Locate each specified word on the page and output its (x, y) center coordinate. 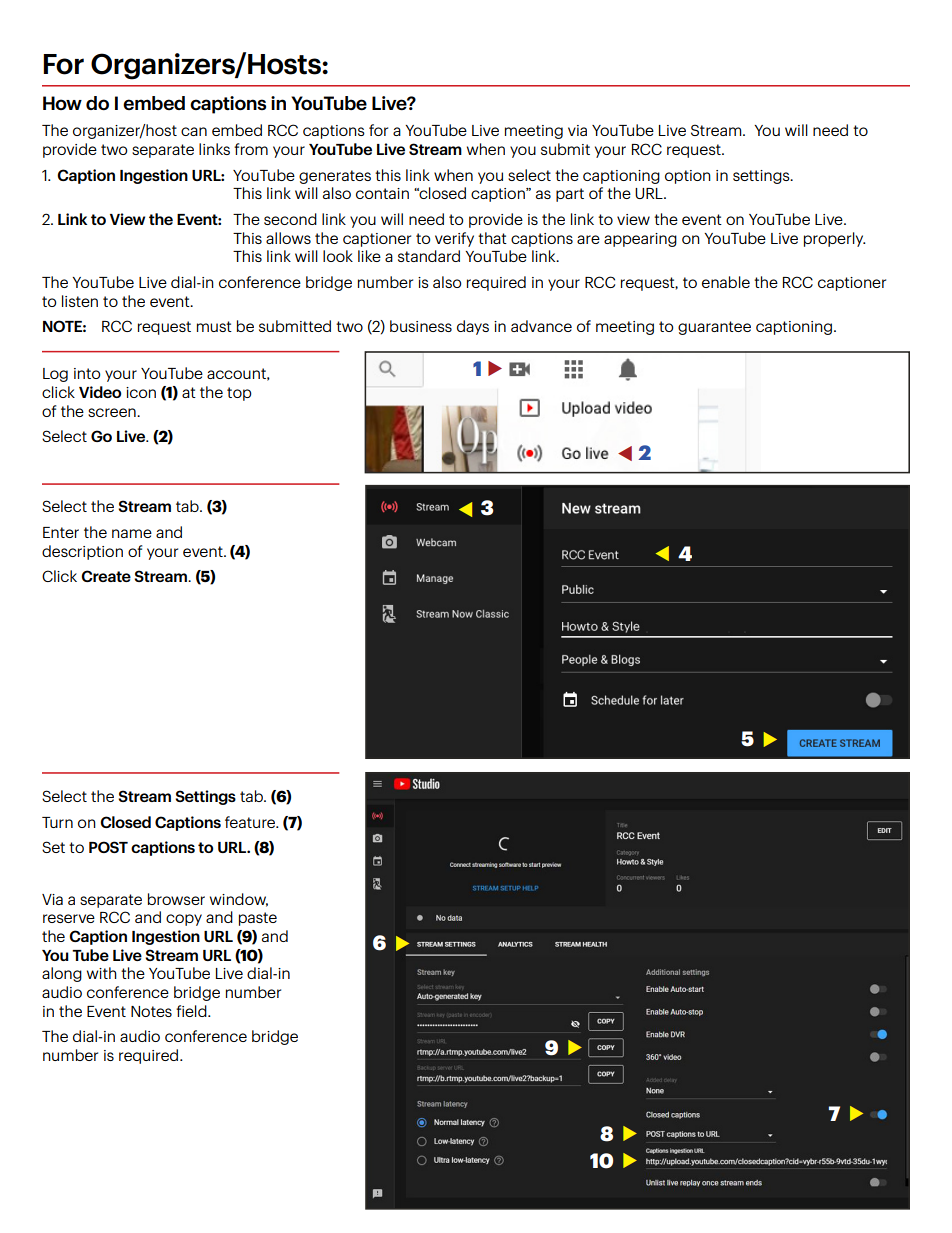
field (192, 1011)
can (194, 131)
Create (106, 576)
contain (382, 193)
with (102, 973)
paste (258, 919)
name (132, 533)
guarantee (714, 328)
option (688, 177)
